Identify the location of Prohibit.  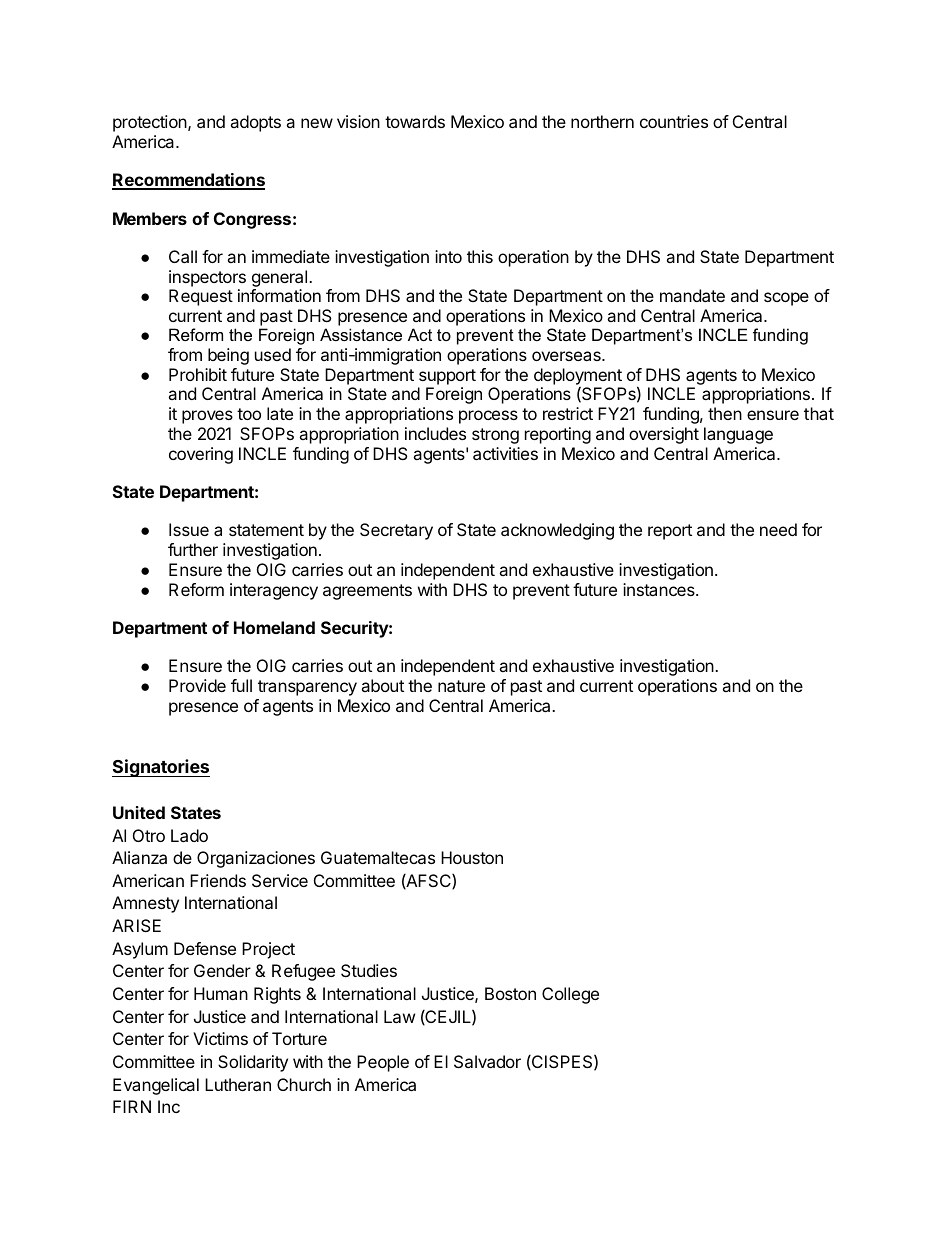
(198, 374).
